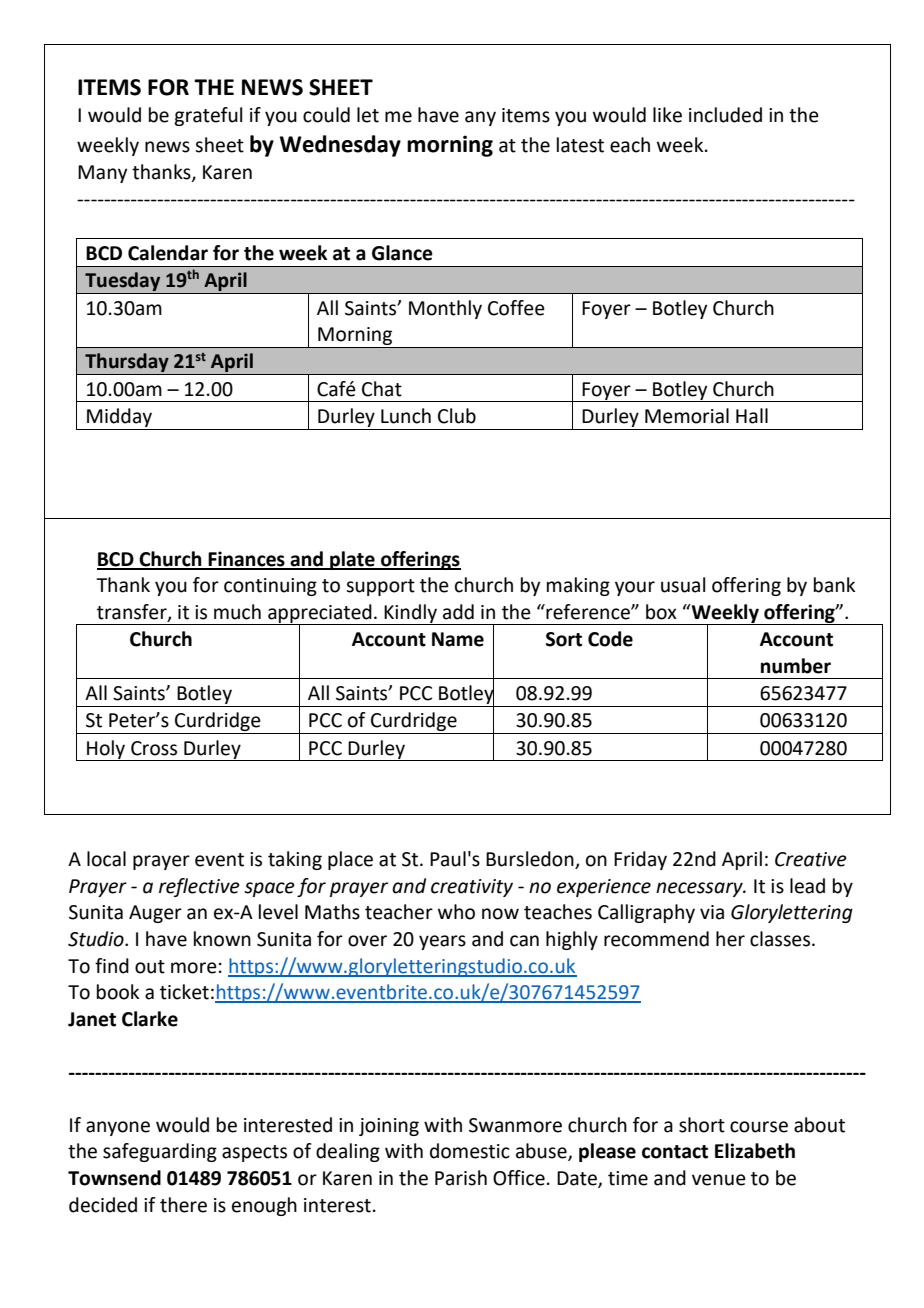  I want to click on Creative, so click(811, 859).
